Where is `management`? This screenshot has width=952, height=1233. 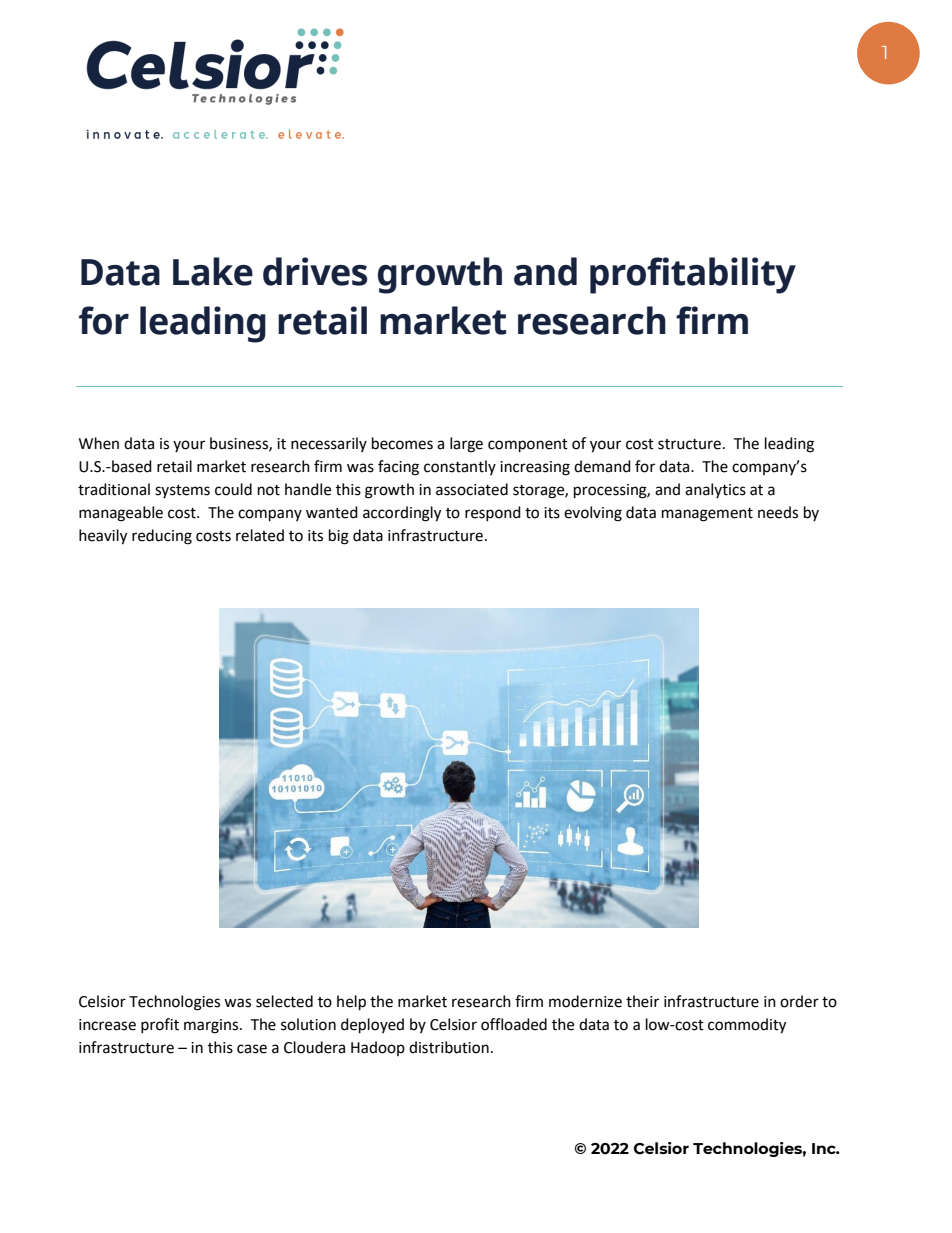
management is located at coordinates (707, 515).
